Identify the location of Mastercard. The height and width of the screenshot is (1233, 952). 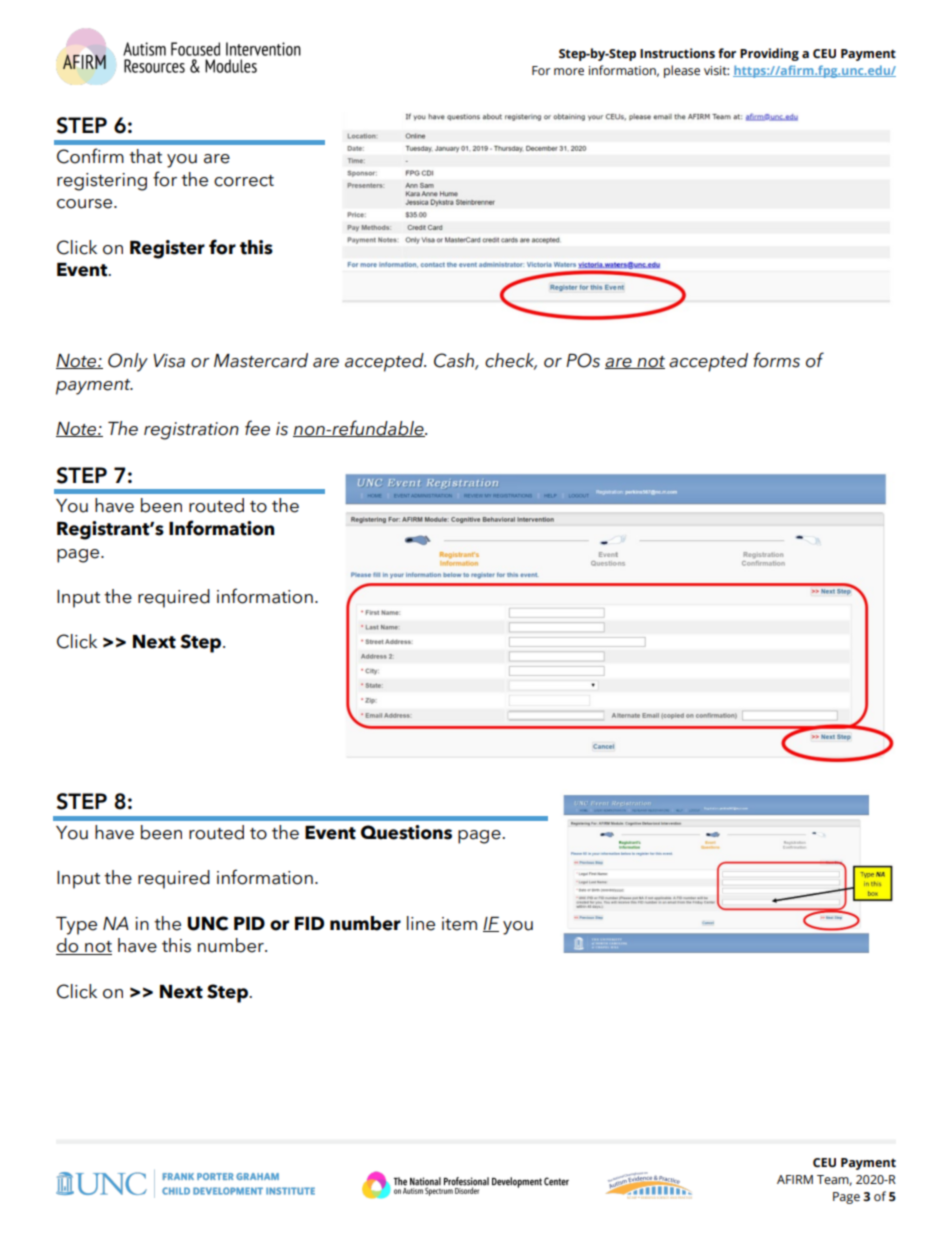
(261, 360).
